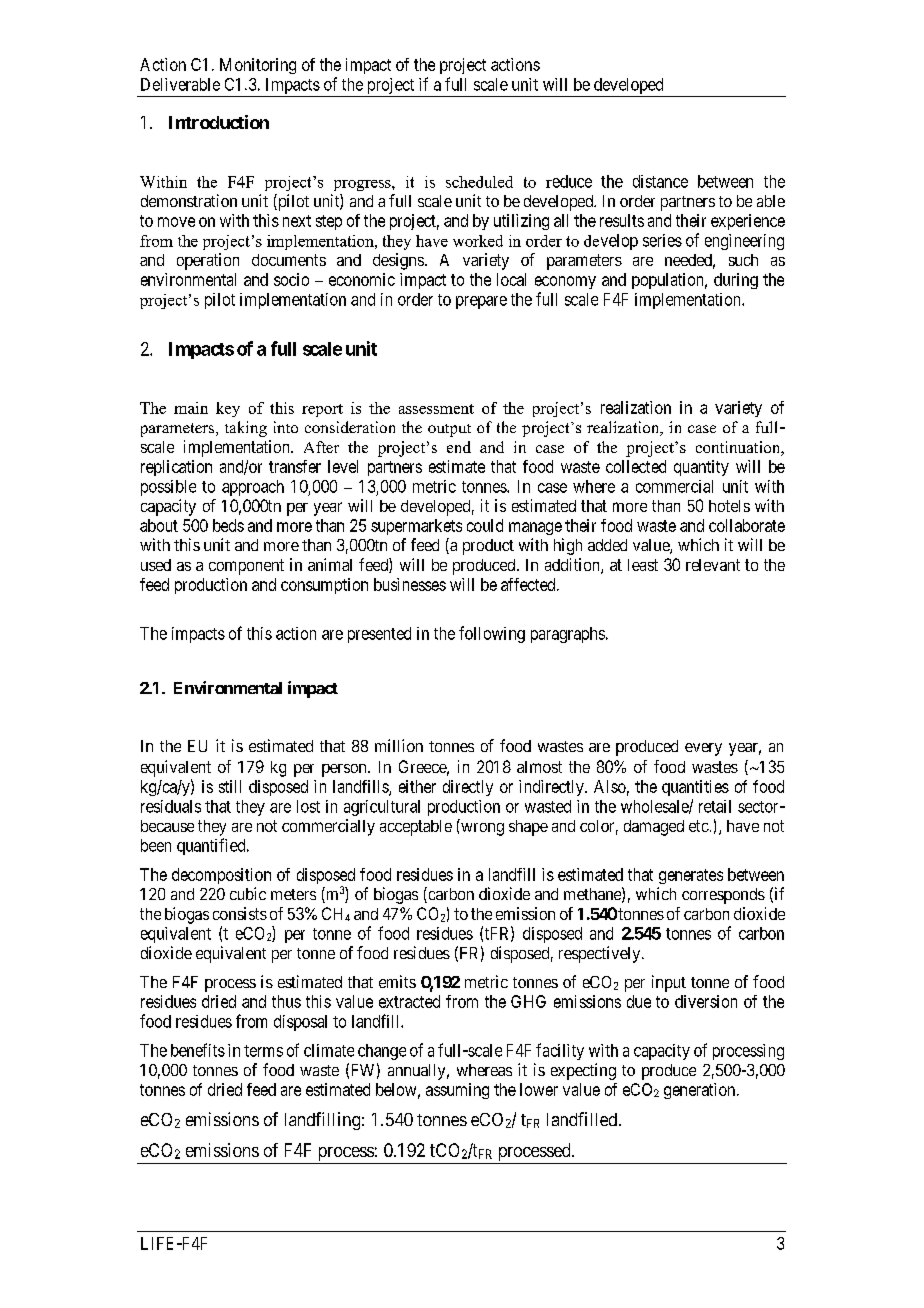  What do you see at coordinates (479, 182) in the document?
I see `scheduled` at bounding box center [479, 182].
